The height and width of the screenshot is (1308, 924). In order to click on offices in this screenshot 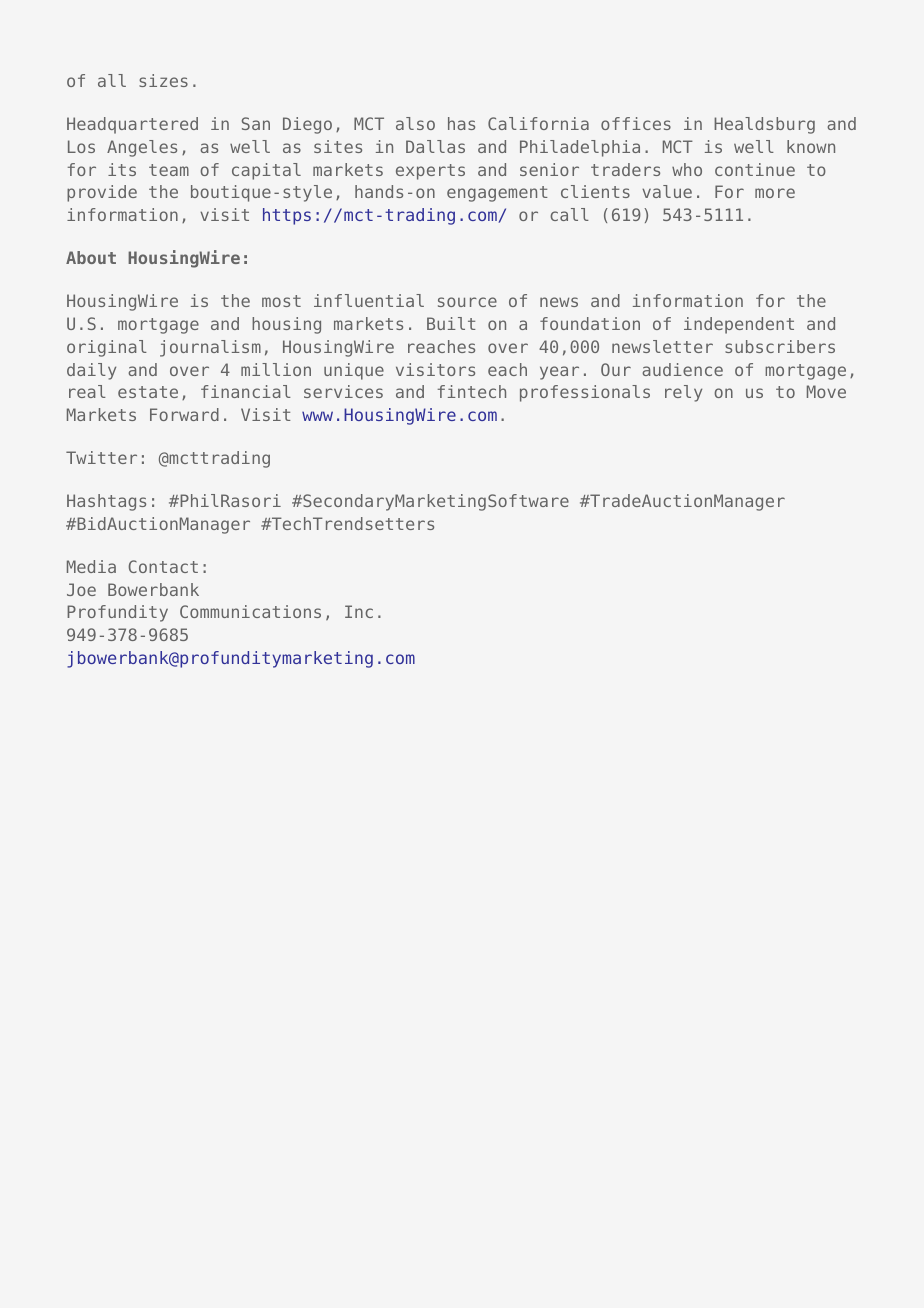, I will do `click(636, 123)`.
